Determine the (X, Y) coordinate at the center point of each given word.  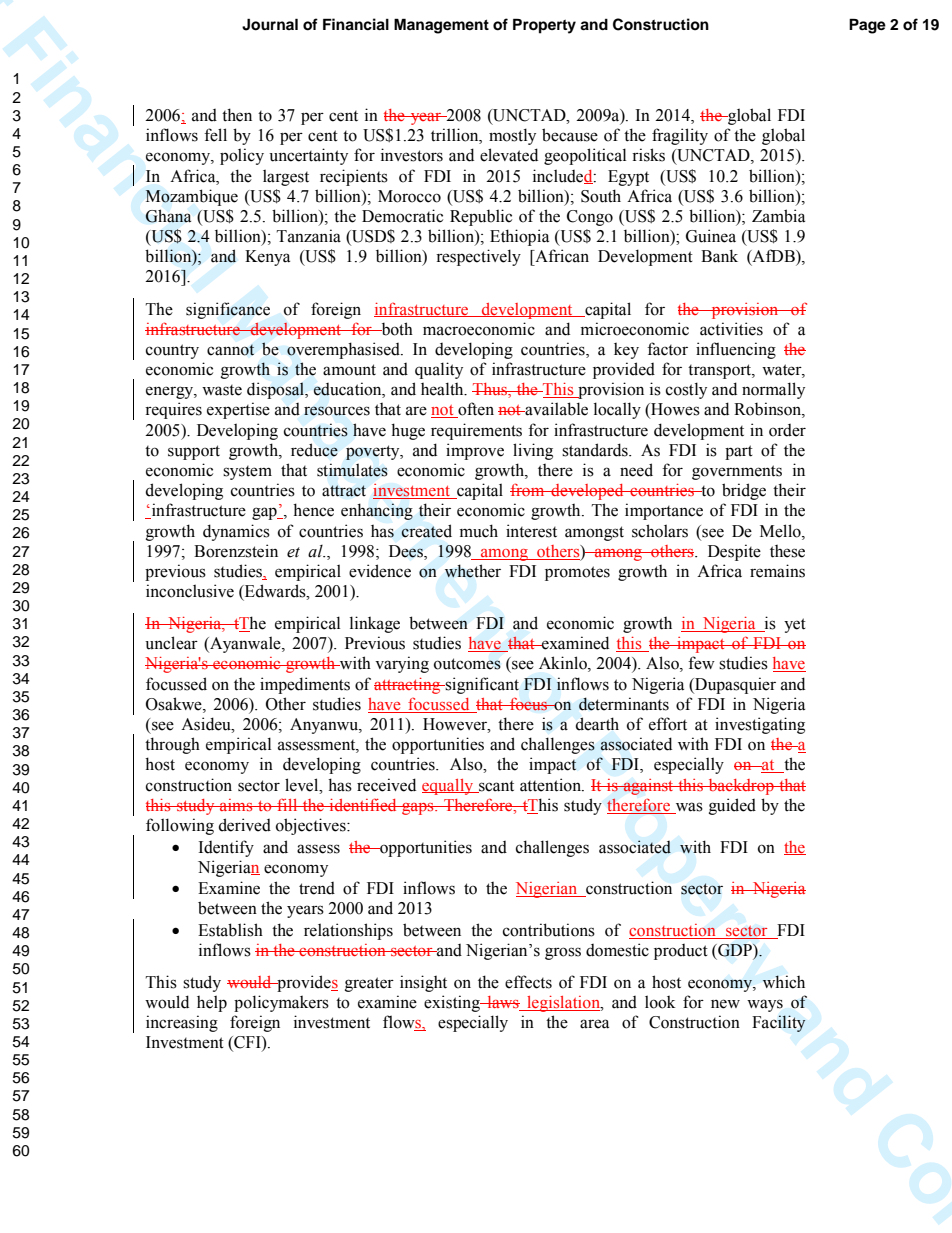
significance (228, 310)
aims (236, 805)
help (212, 1003)
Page (867, 26)
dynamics (236, 532)
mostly (512, 136)
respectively (478, 257)
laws (503, 1003)
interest (531, 531)
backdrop (741, 787)
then (237, 115)
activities (731, 329)
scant (495, 787)
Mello (781, 531)
